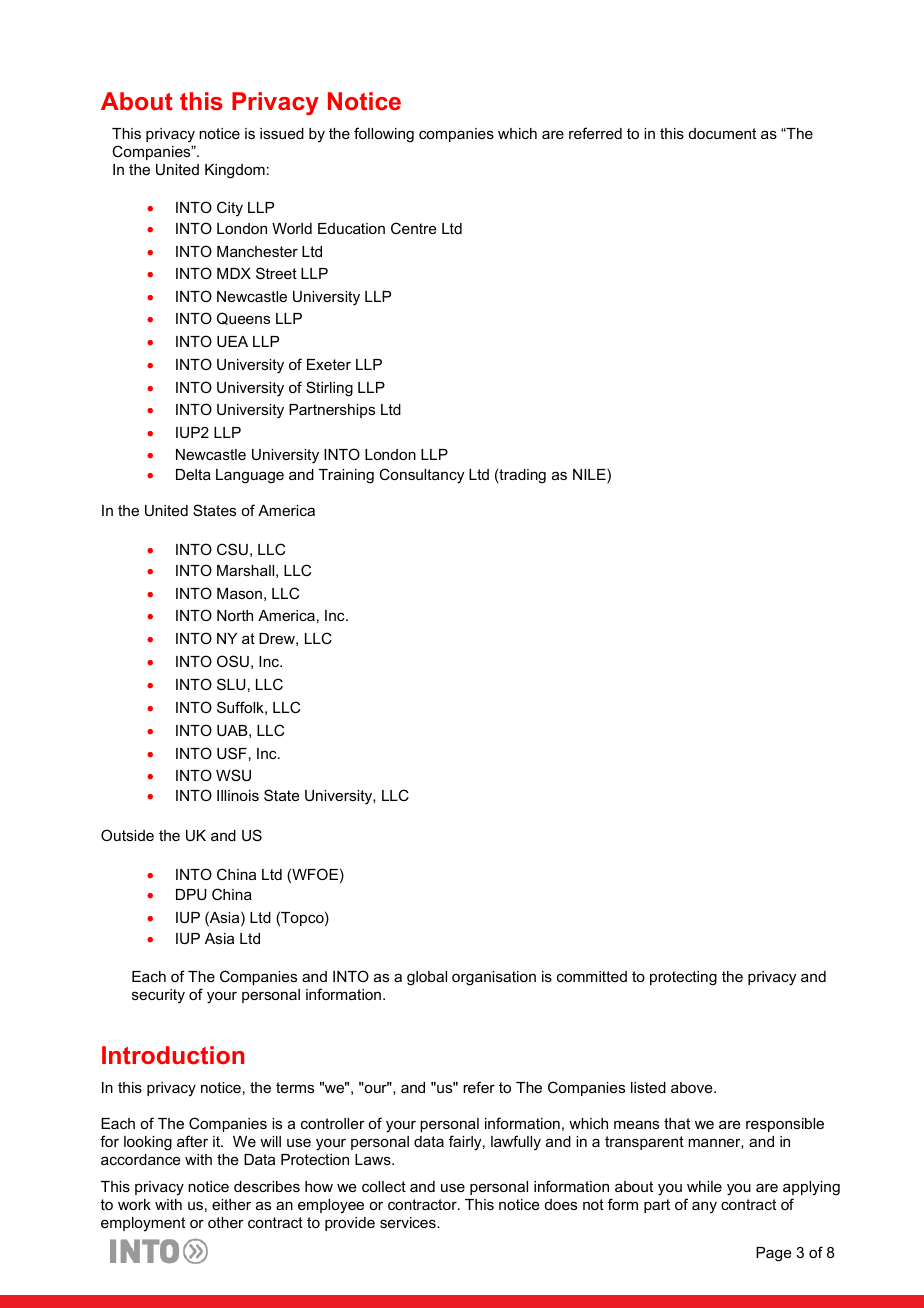  I want to click on Consultancy, so click(421, 476).
